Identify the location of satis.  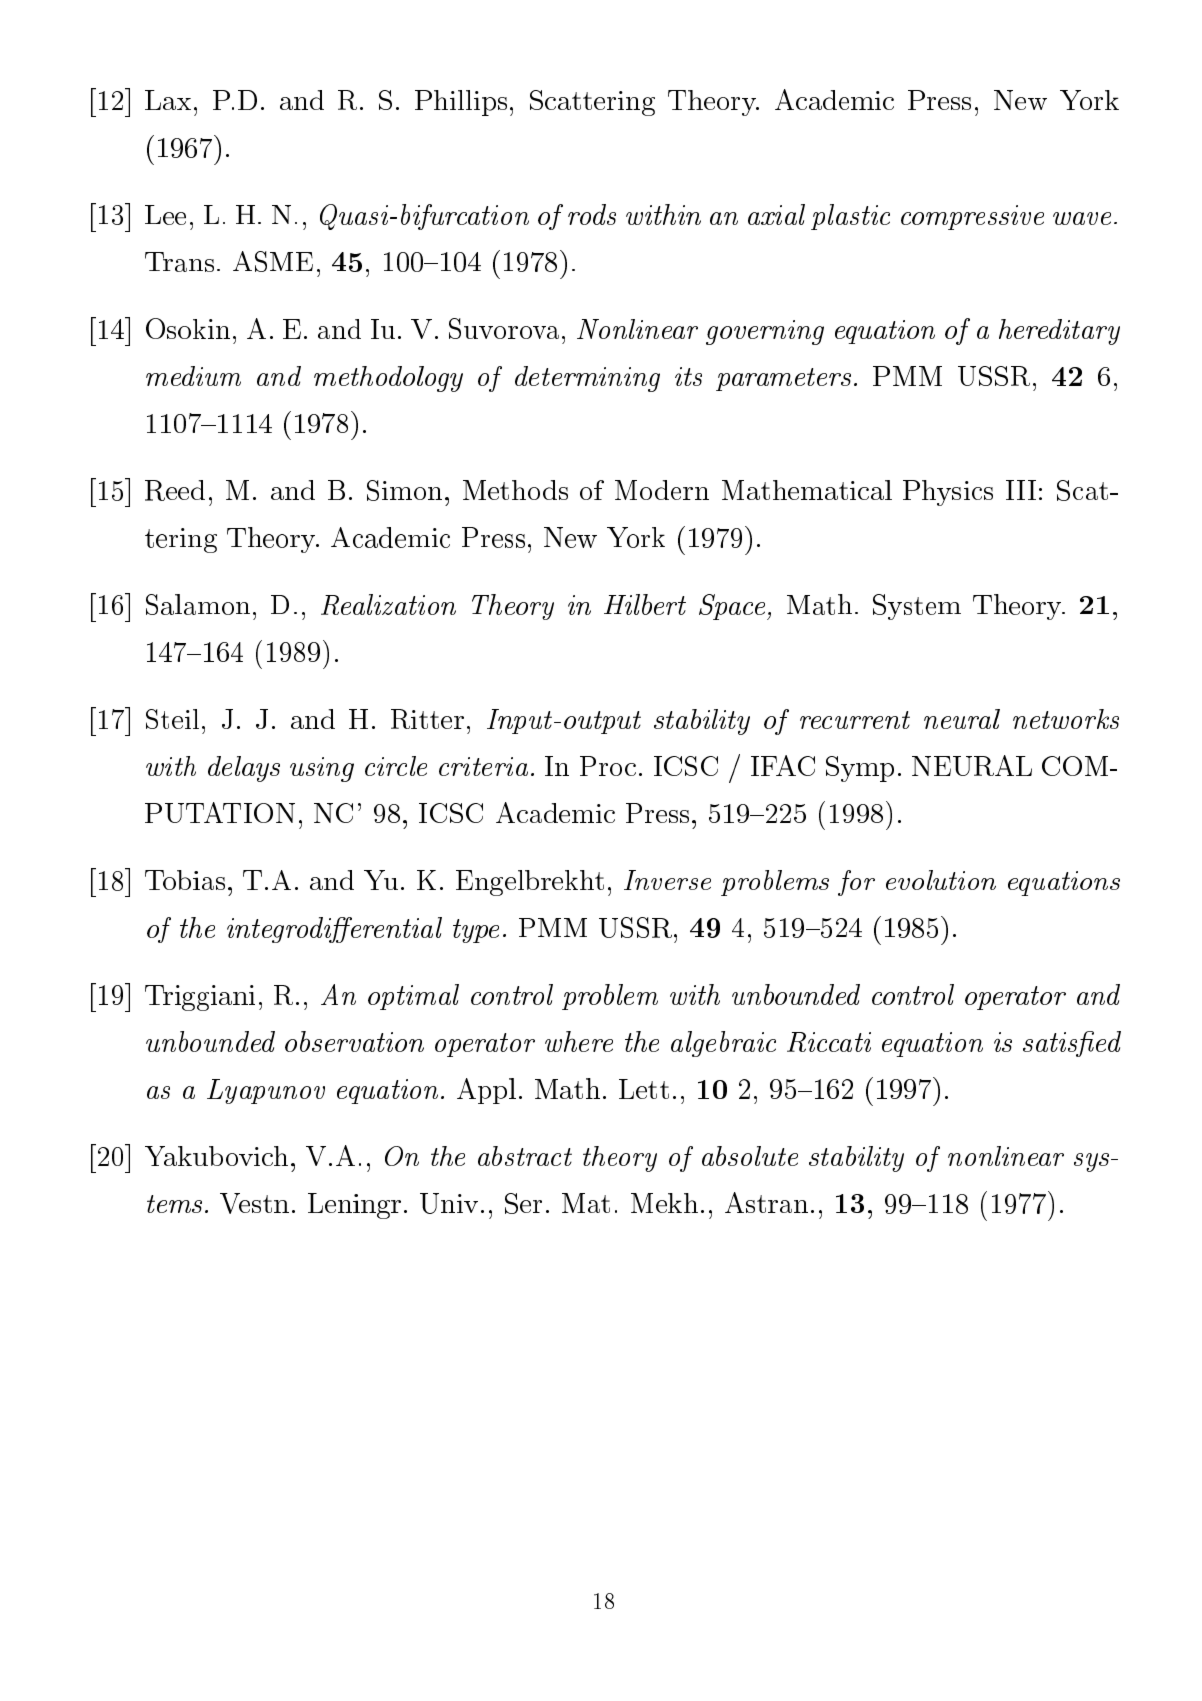
(1050, 1042).
